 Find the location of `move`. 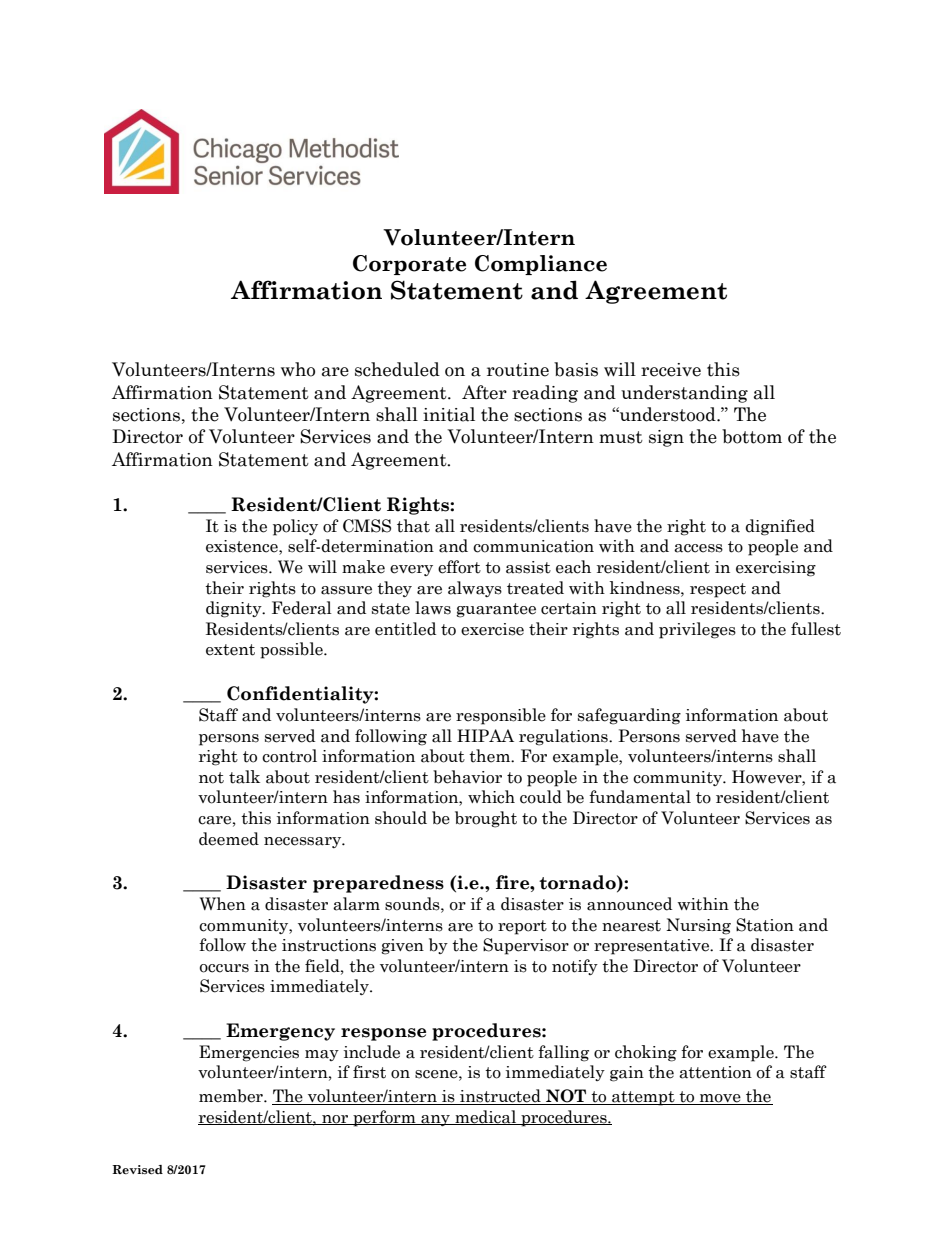

move is located at coordinates (720, 1099).
